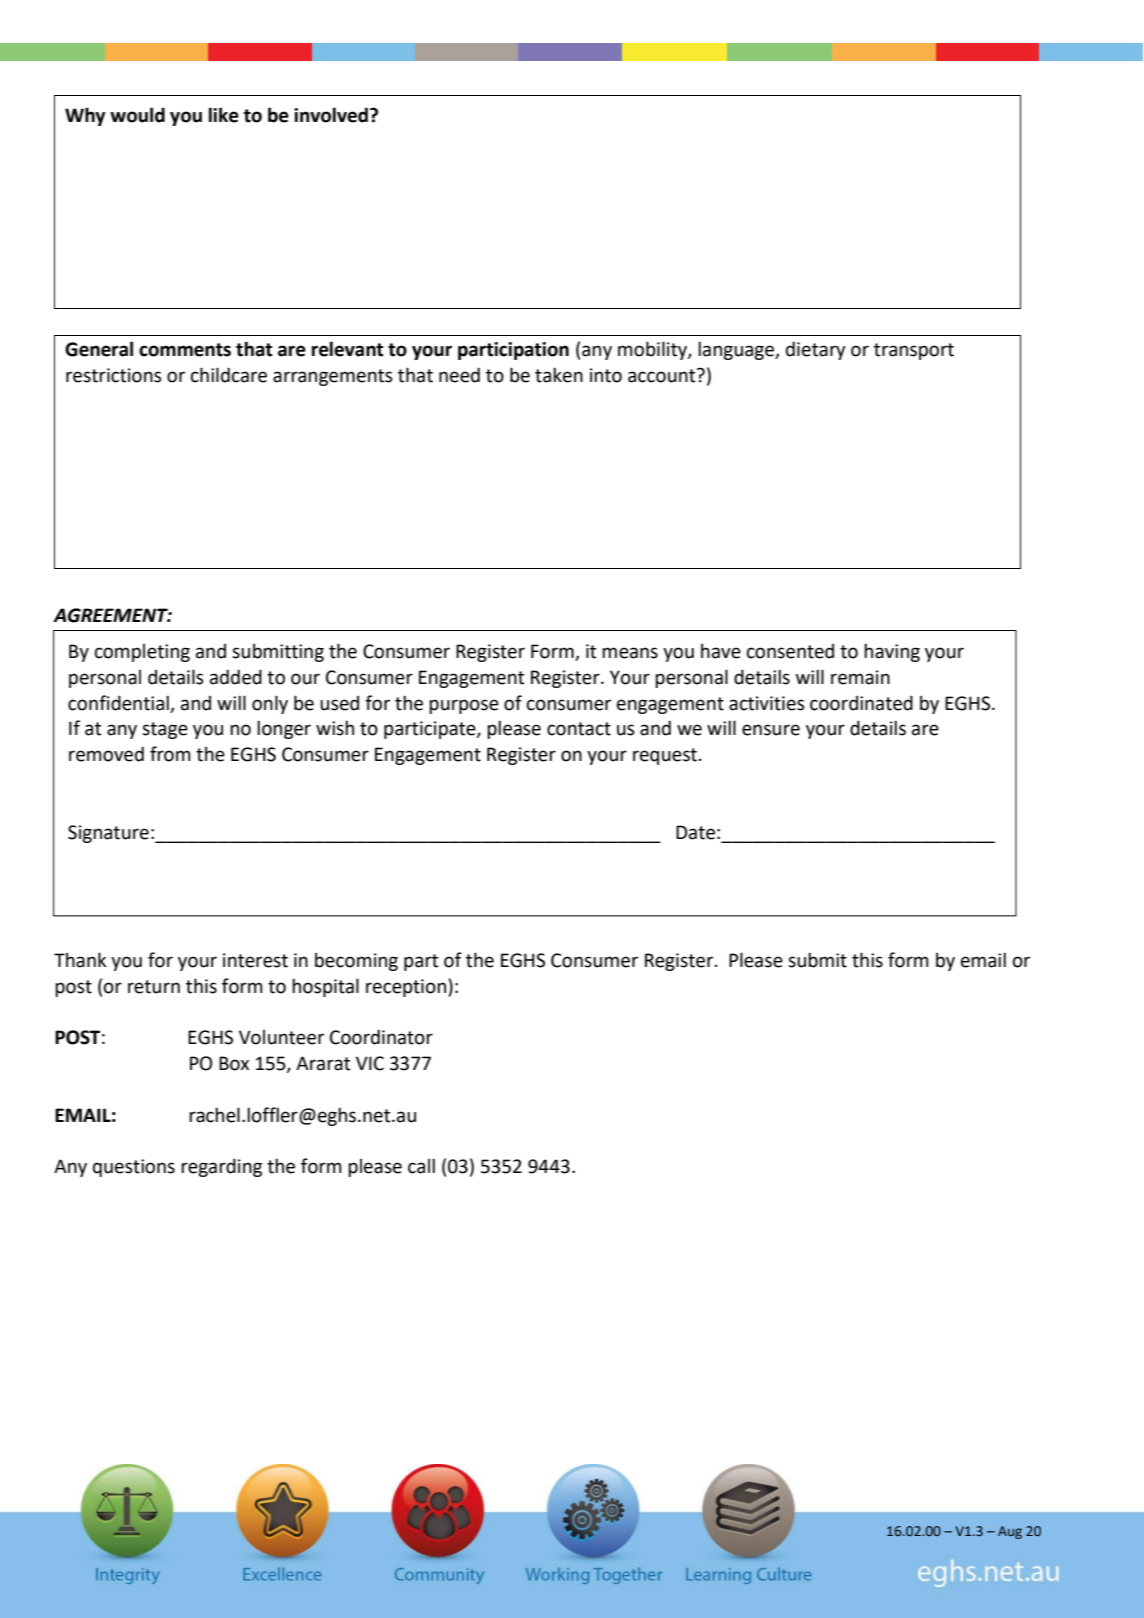 The image size is (1144, 1618). I want to click on contact, so click(579, 729).
